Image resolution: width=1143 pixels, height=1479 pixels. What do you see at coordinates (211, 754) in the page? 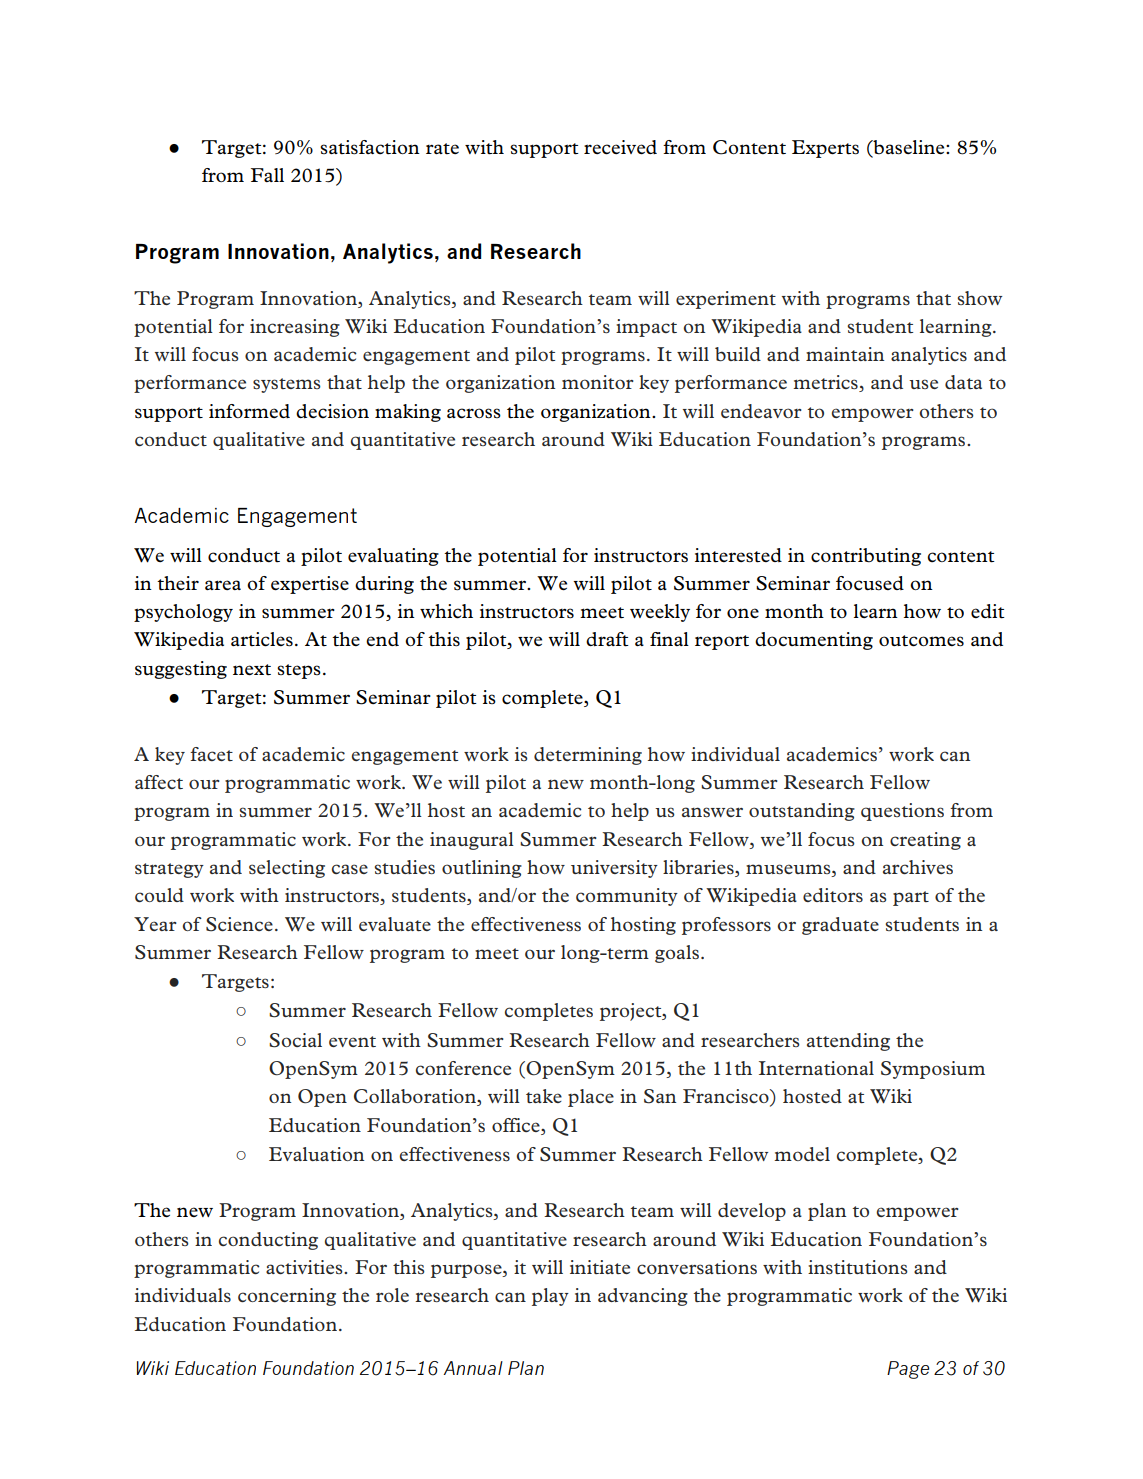
I see `facet` at bounding box center [211, 754].
